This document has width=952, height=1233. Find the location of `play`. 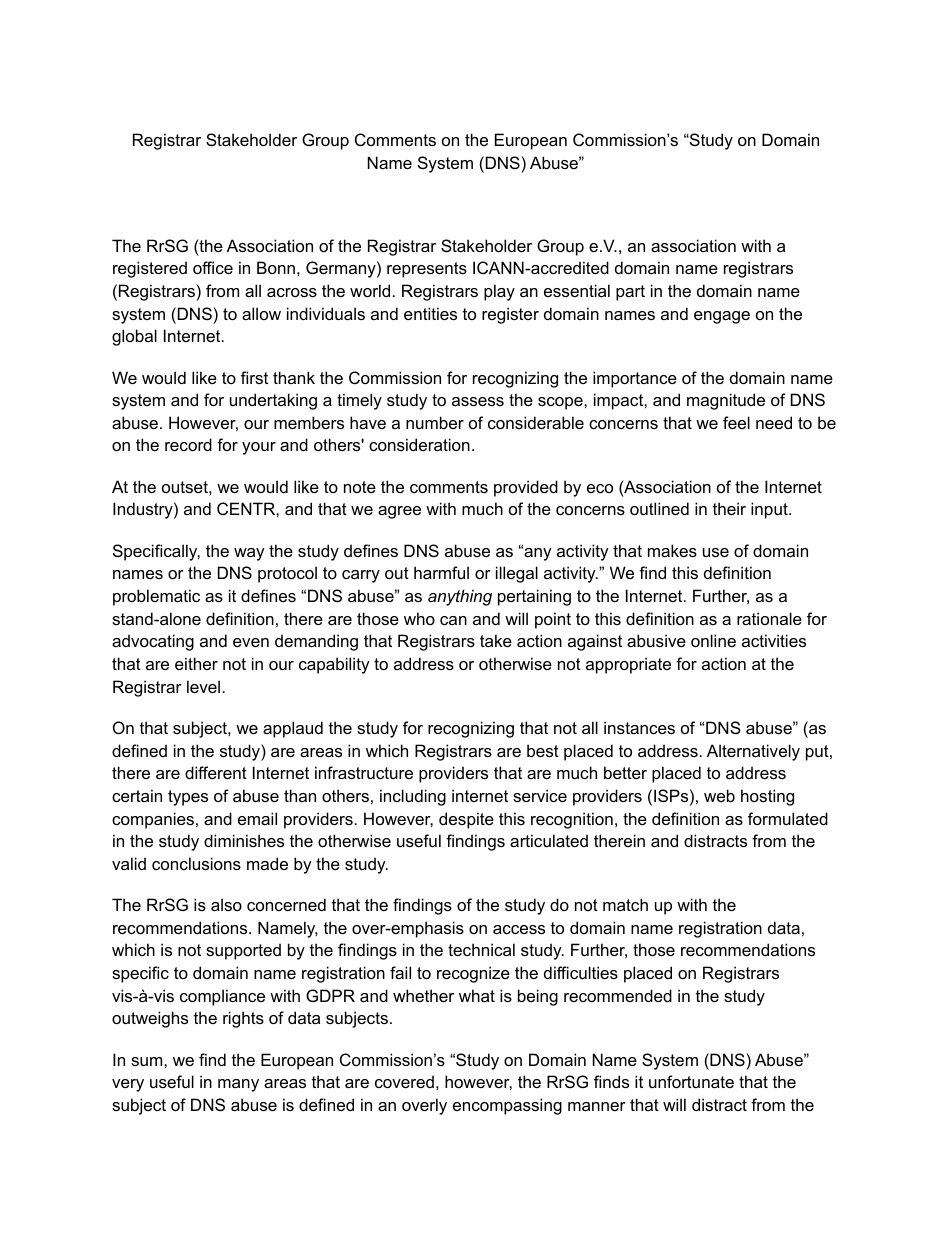

play is located at coordinates (499, 292).
